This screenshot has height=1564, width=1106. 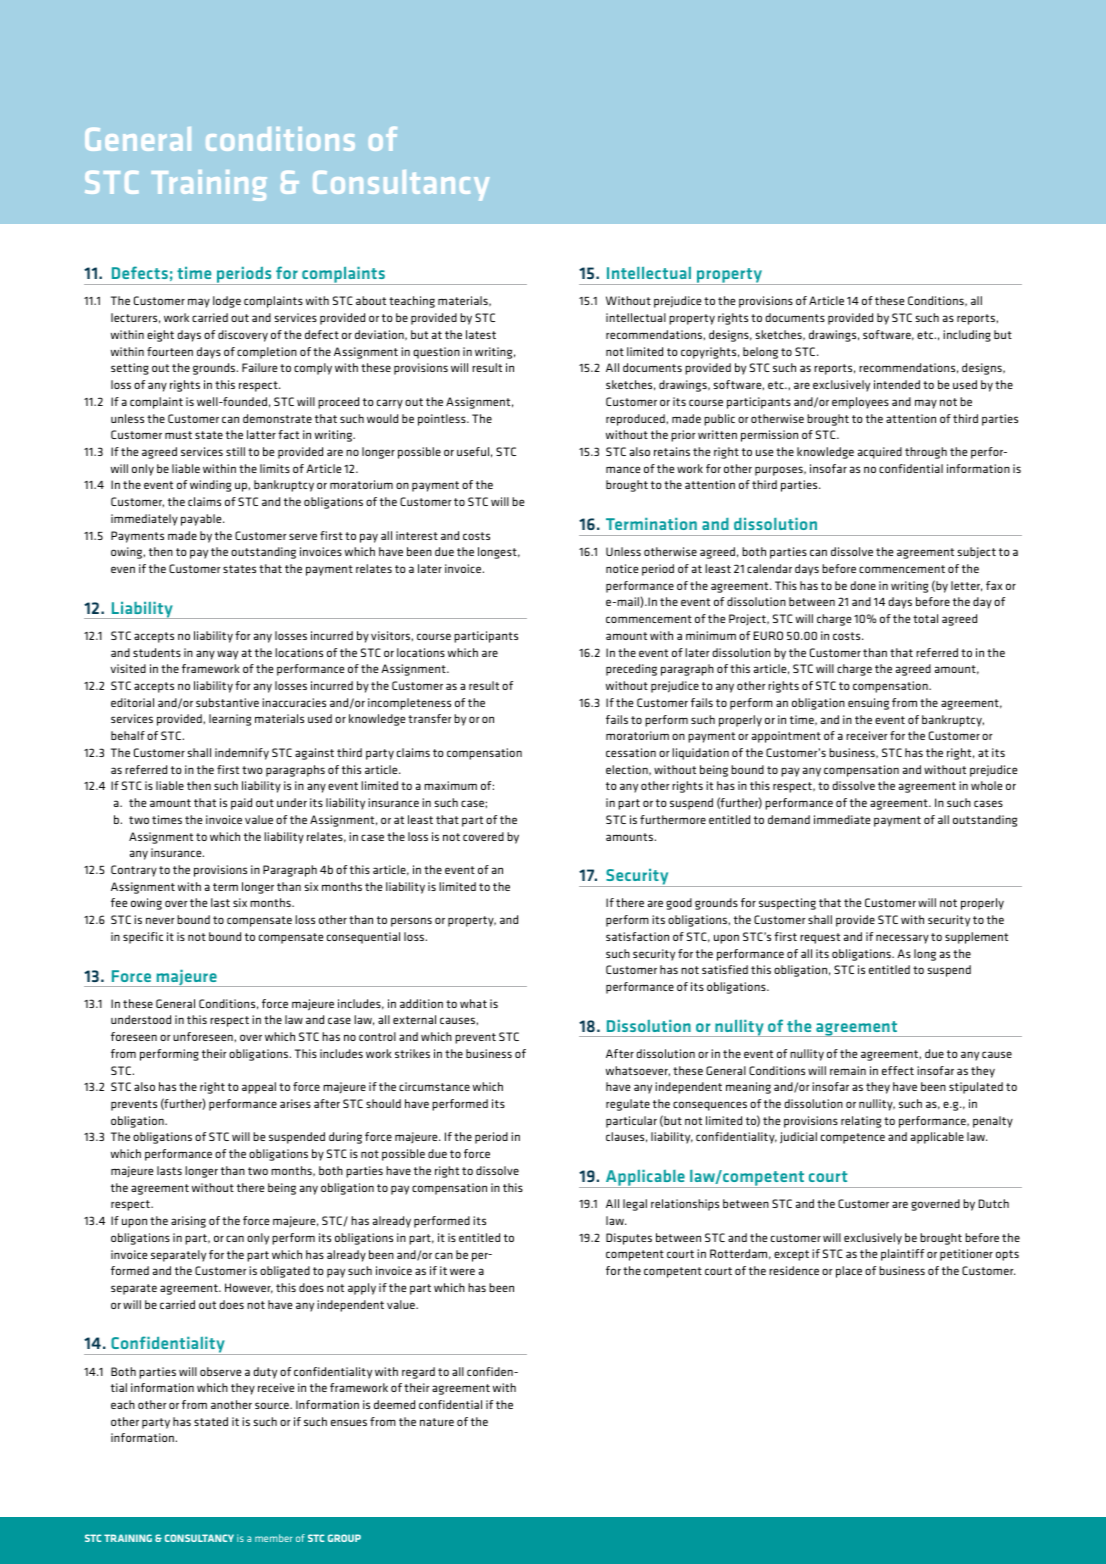 I want to click on including, so click(x=967, y=336).
